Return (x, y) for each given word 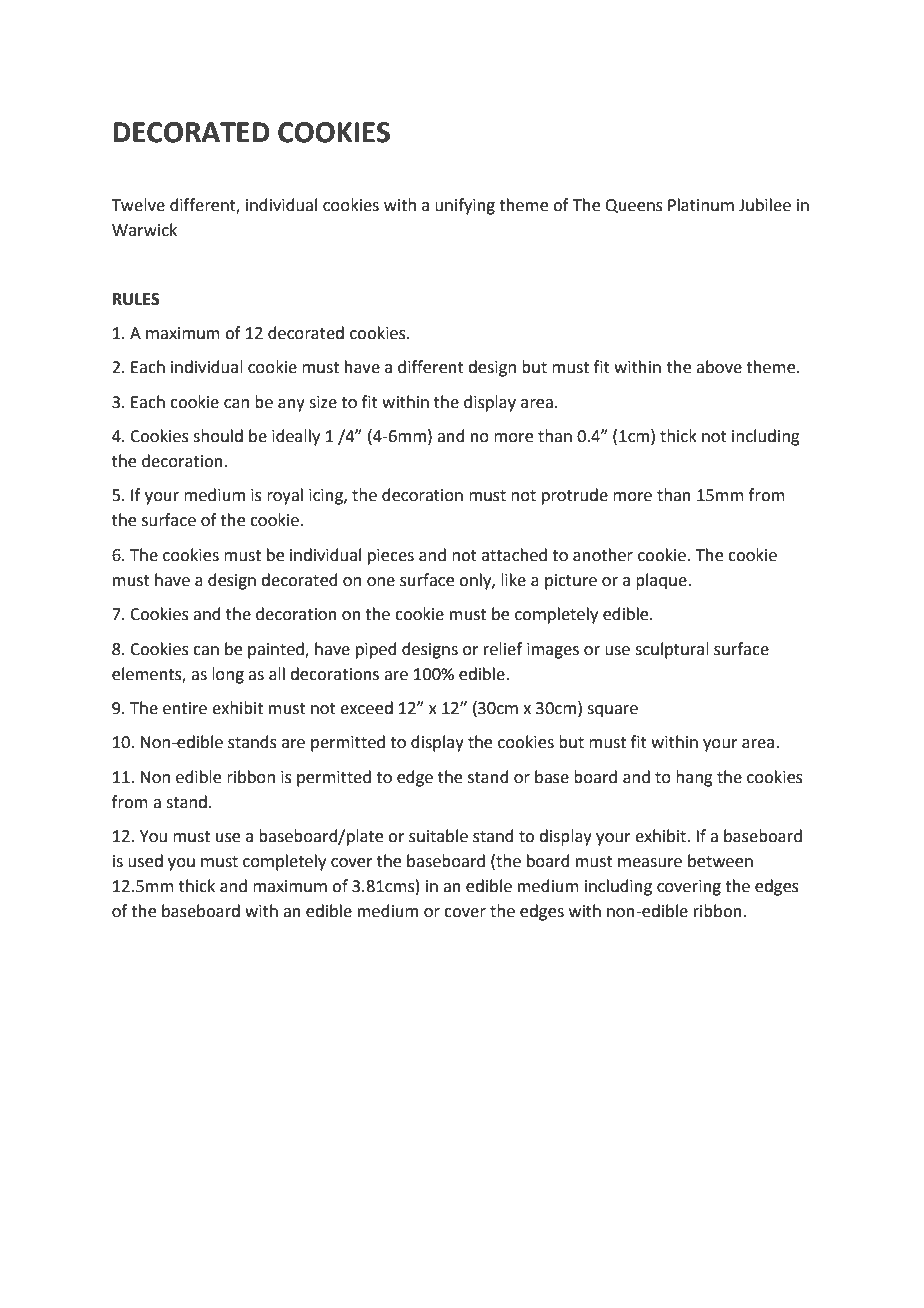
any (291, 405)
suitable (438, 836)
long (228, 675)
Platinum (701, 205)
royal (285, 496)
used (145, 861)
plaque (662, 581)
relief (503, 649)
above (719, 367)
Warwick (144, 230)
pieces (391, 557)
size (323, 402)
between (720, 861)
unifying (465, 206)
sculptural (672, 650)
